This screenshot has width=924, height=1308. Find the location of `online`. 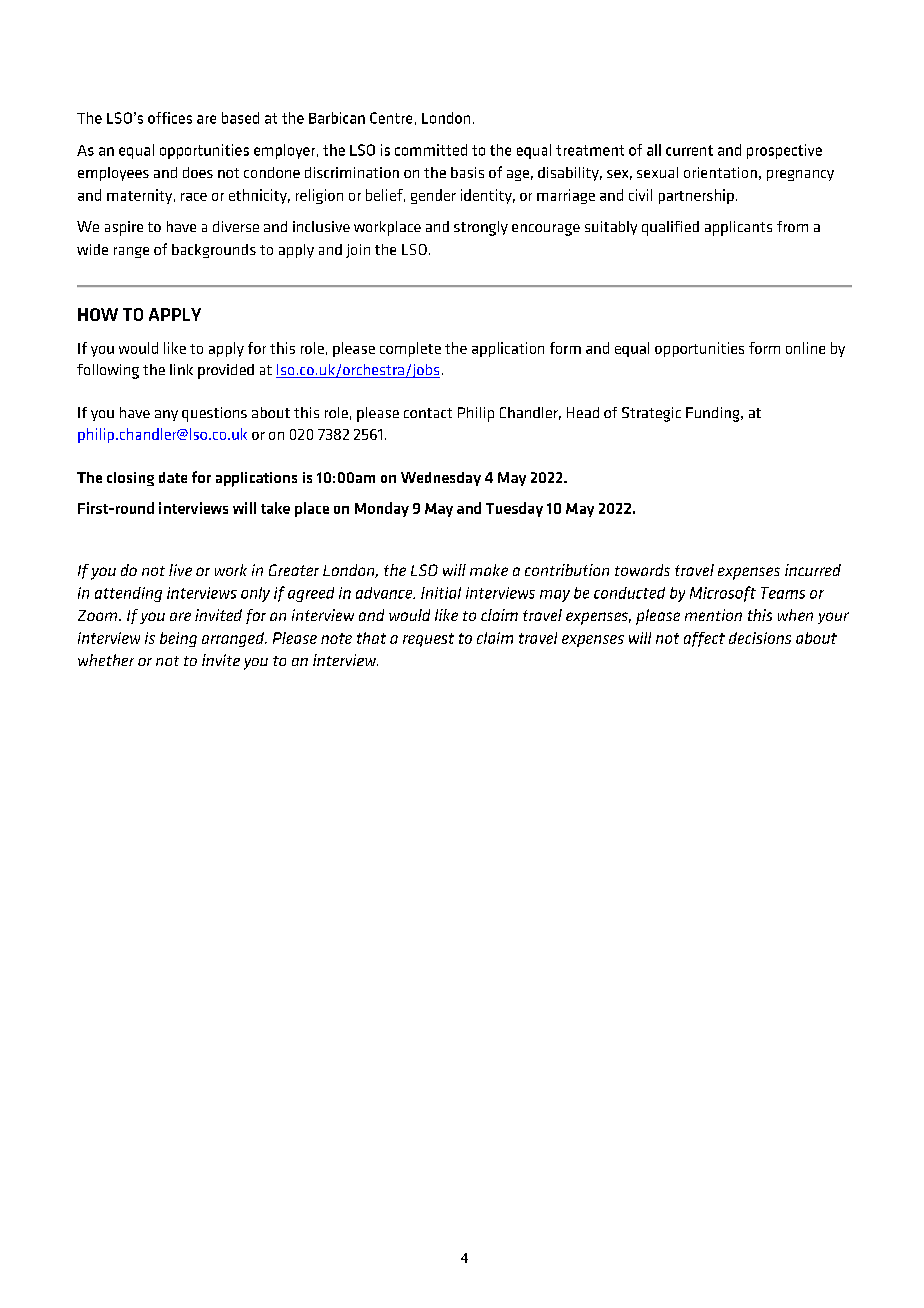

online is located at coordinates (805, 348).
